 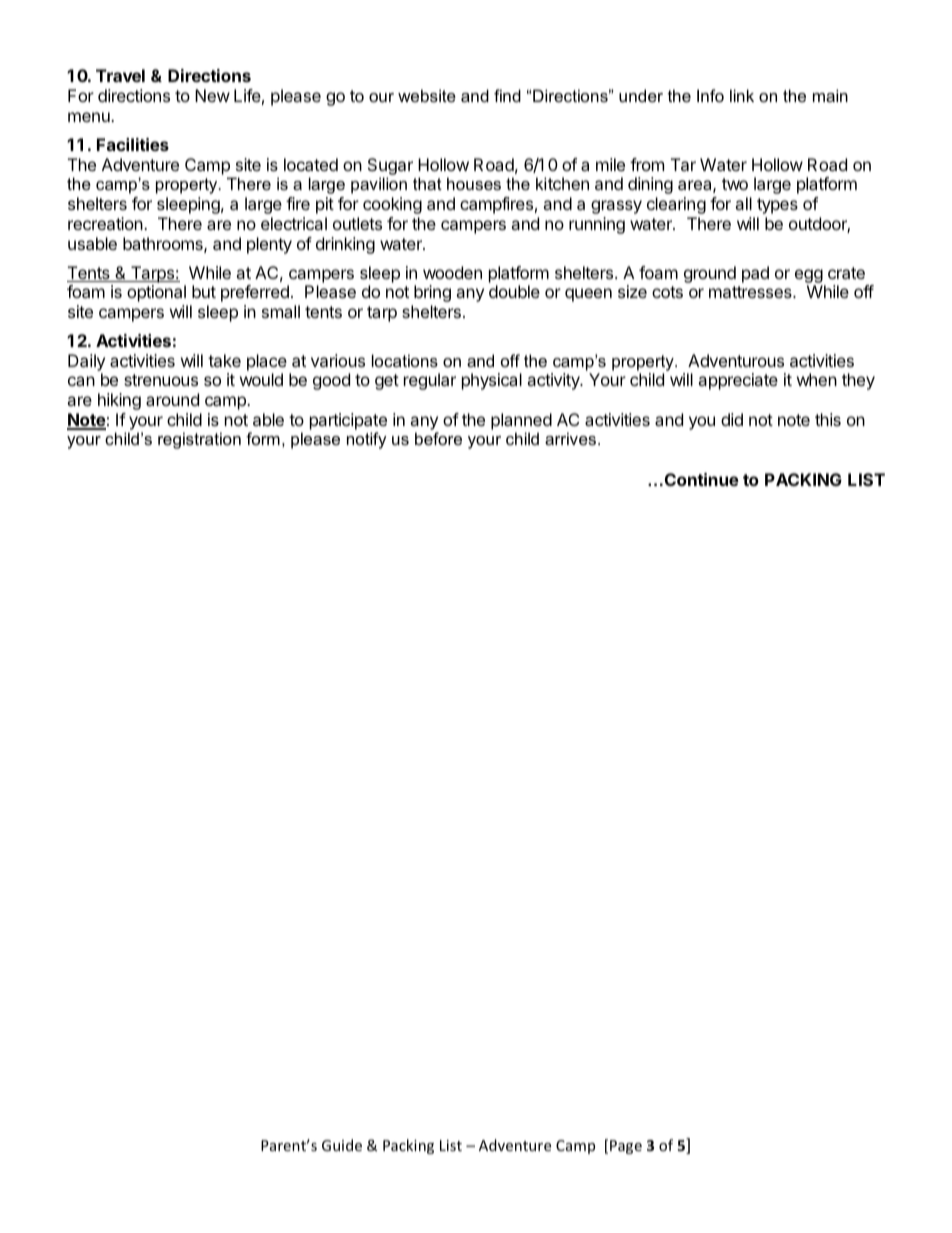 I want to click on New, so click(x=212, y=95).
